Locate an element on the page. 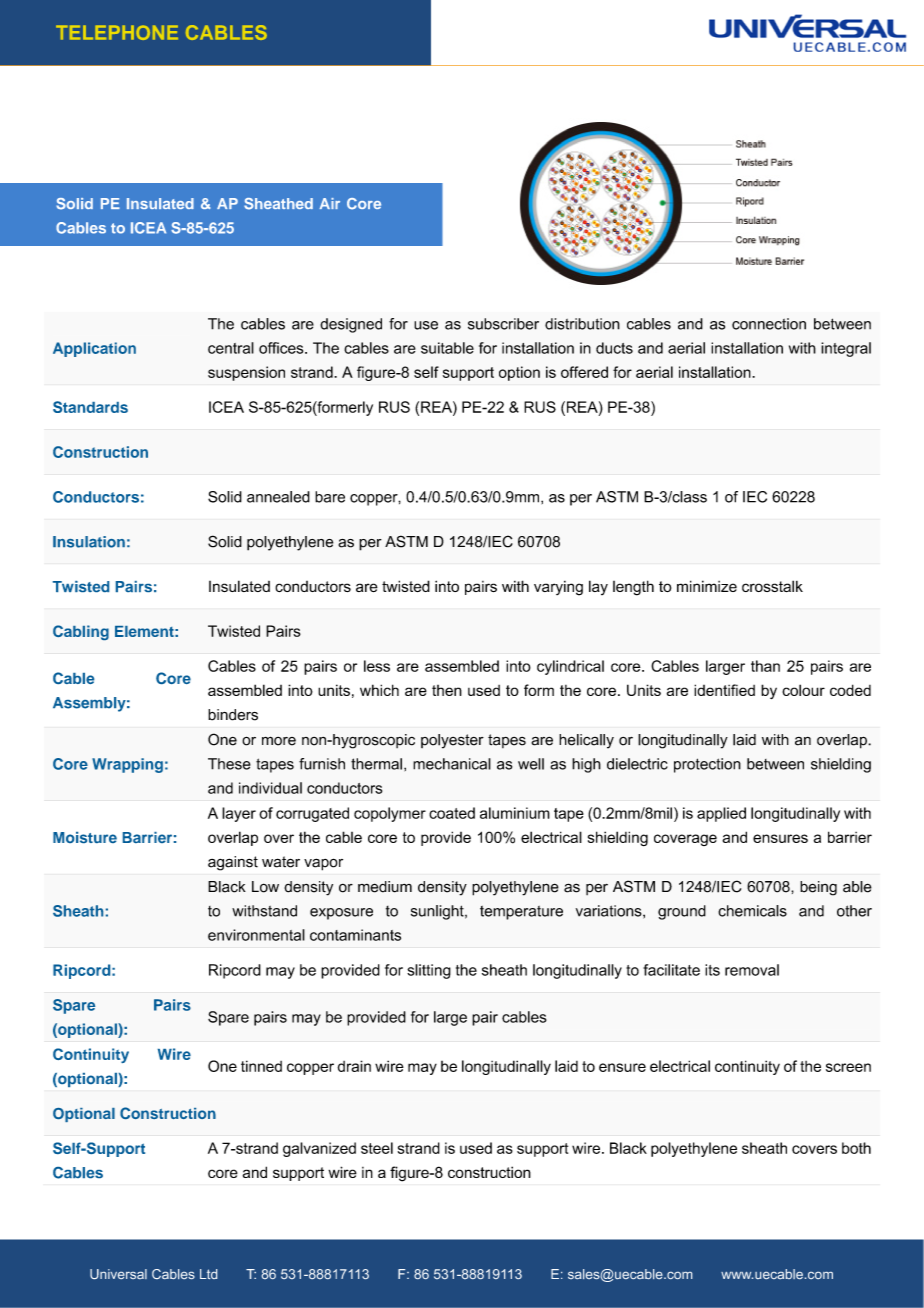 The height and width of the page is (1308, 924). TELEPHONE is located at coordinates (117, 32).
